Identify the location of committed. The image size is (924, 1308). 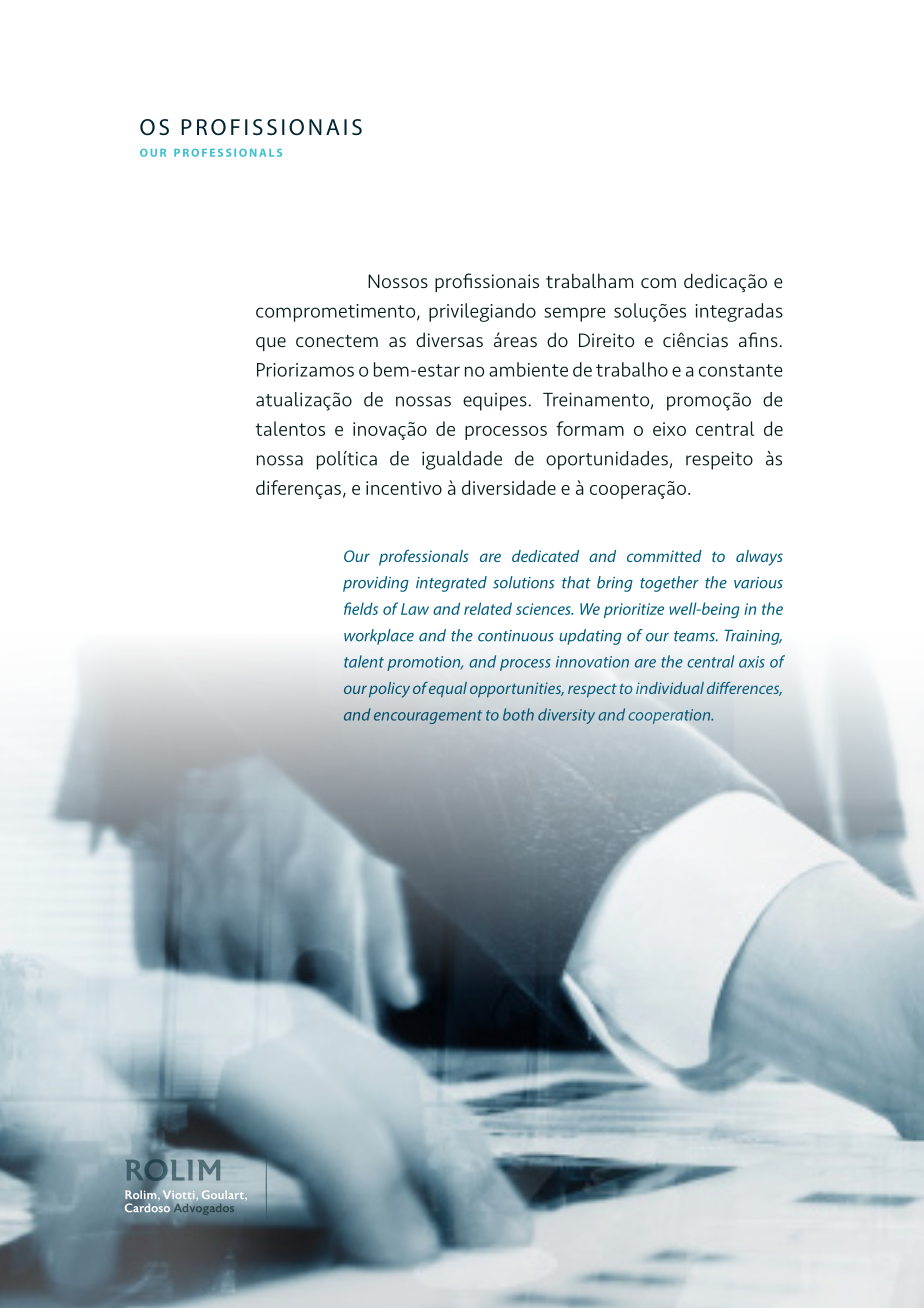
(664, 556).
